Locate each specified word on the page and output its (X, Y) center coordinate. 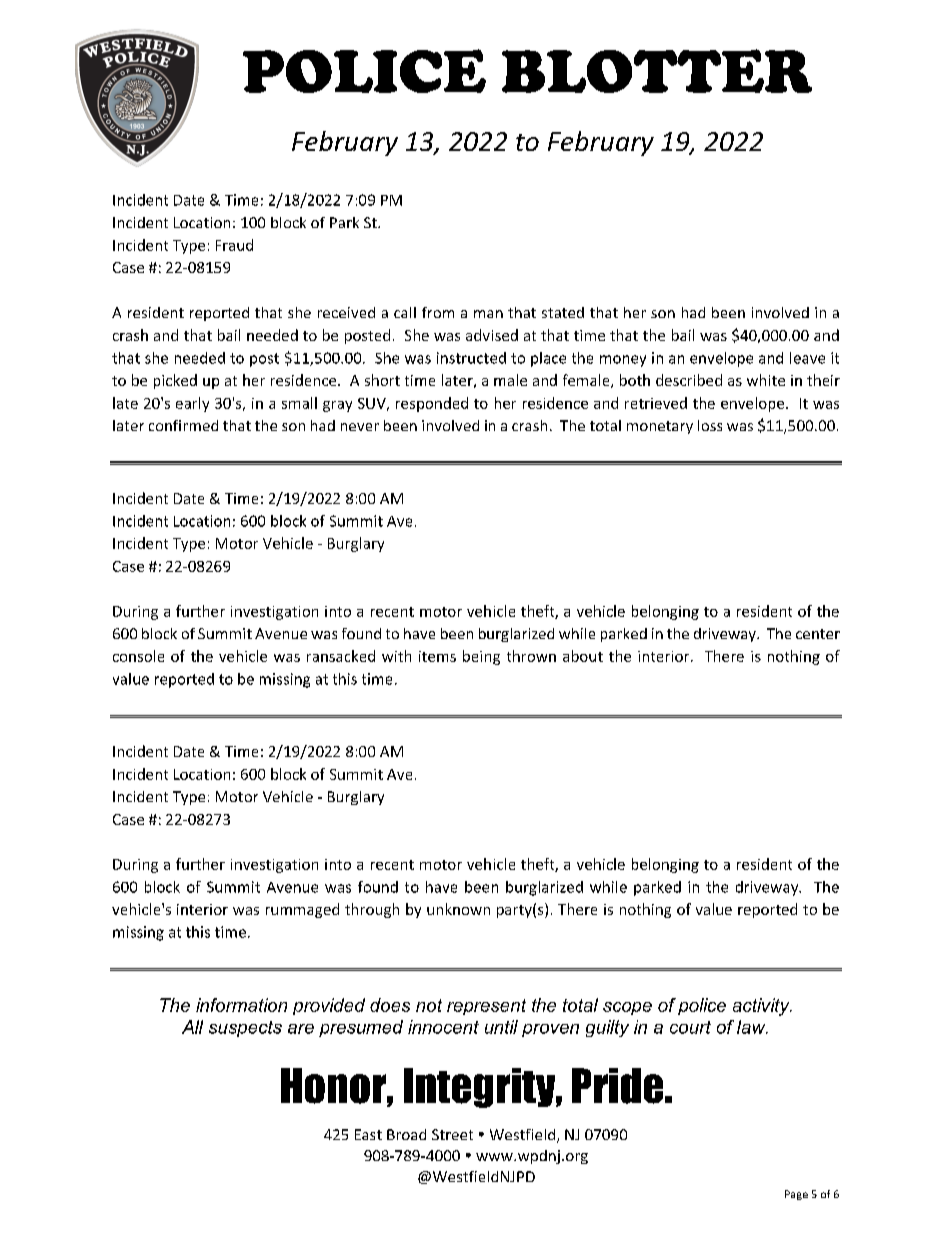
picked (175, 381)
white (766, 380)
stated (563, 312)
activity (762, 1007)
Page (796, 1195)
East (368, 1134)
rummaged (302, 910)
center (818, 634)
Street (452, 1134)
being (481, 657)
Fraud (234, 245)
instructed (471, 358)
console (138, 656)
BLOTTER (657, 71)
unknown (458, 909)
